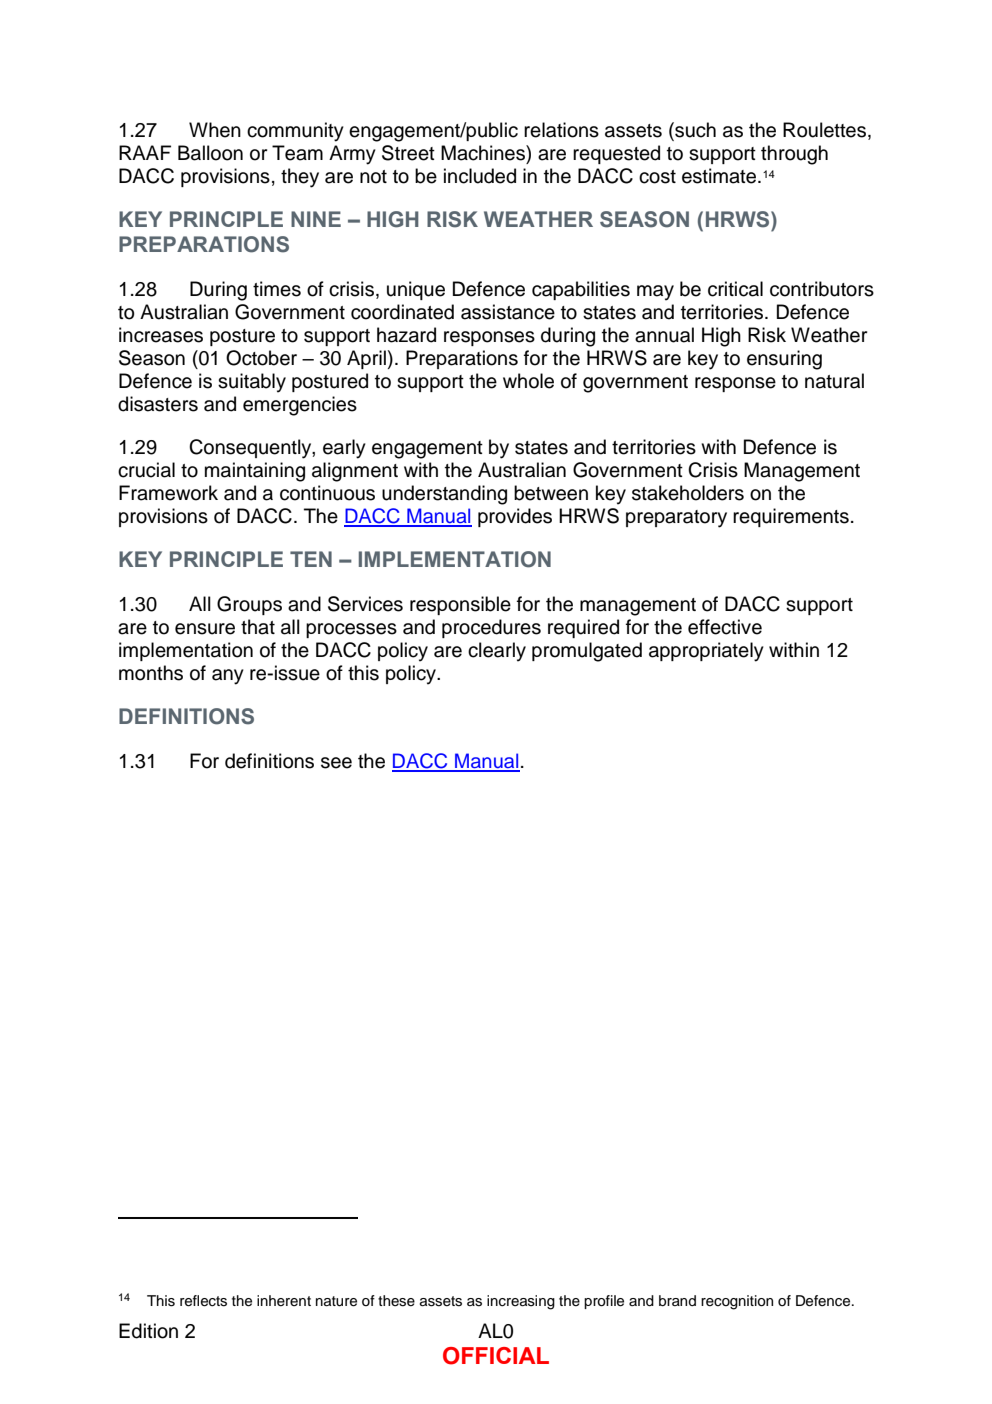 The width and height of the screenshot is (992, 1404). What do you see at coordinates (677, 1301) in the screenshot?
I see `brand` at bounding box center [677, 1301].
